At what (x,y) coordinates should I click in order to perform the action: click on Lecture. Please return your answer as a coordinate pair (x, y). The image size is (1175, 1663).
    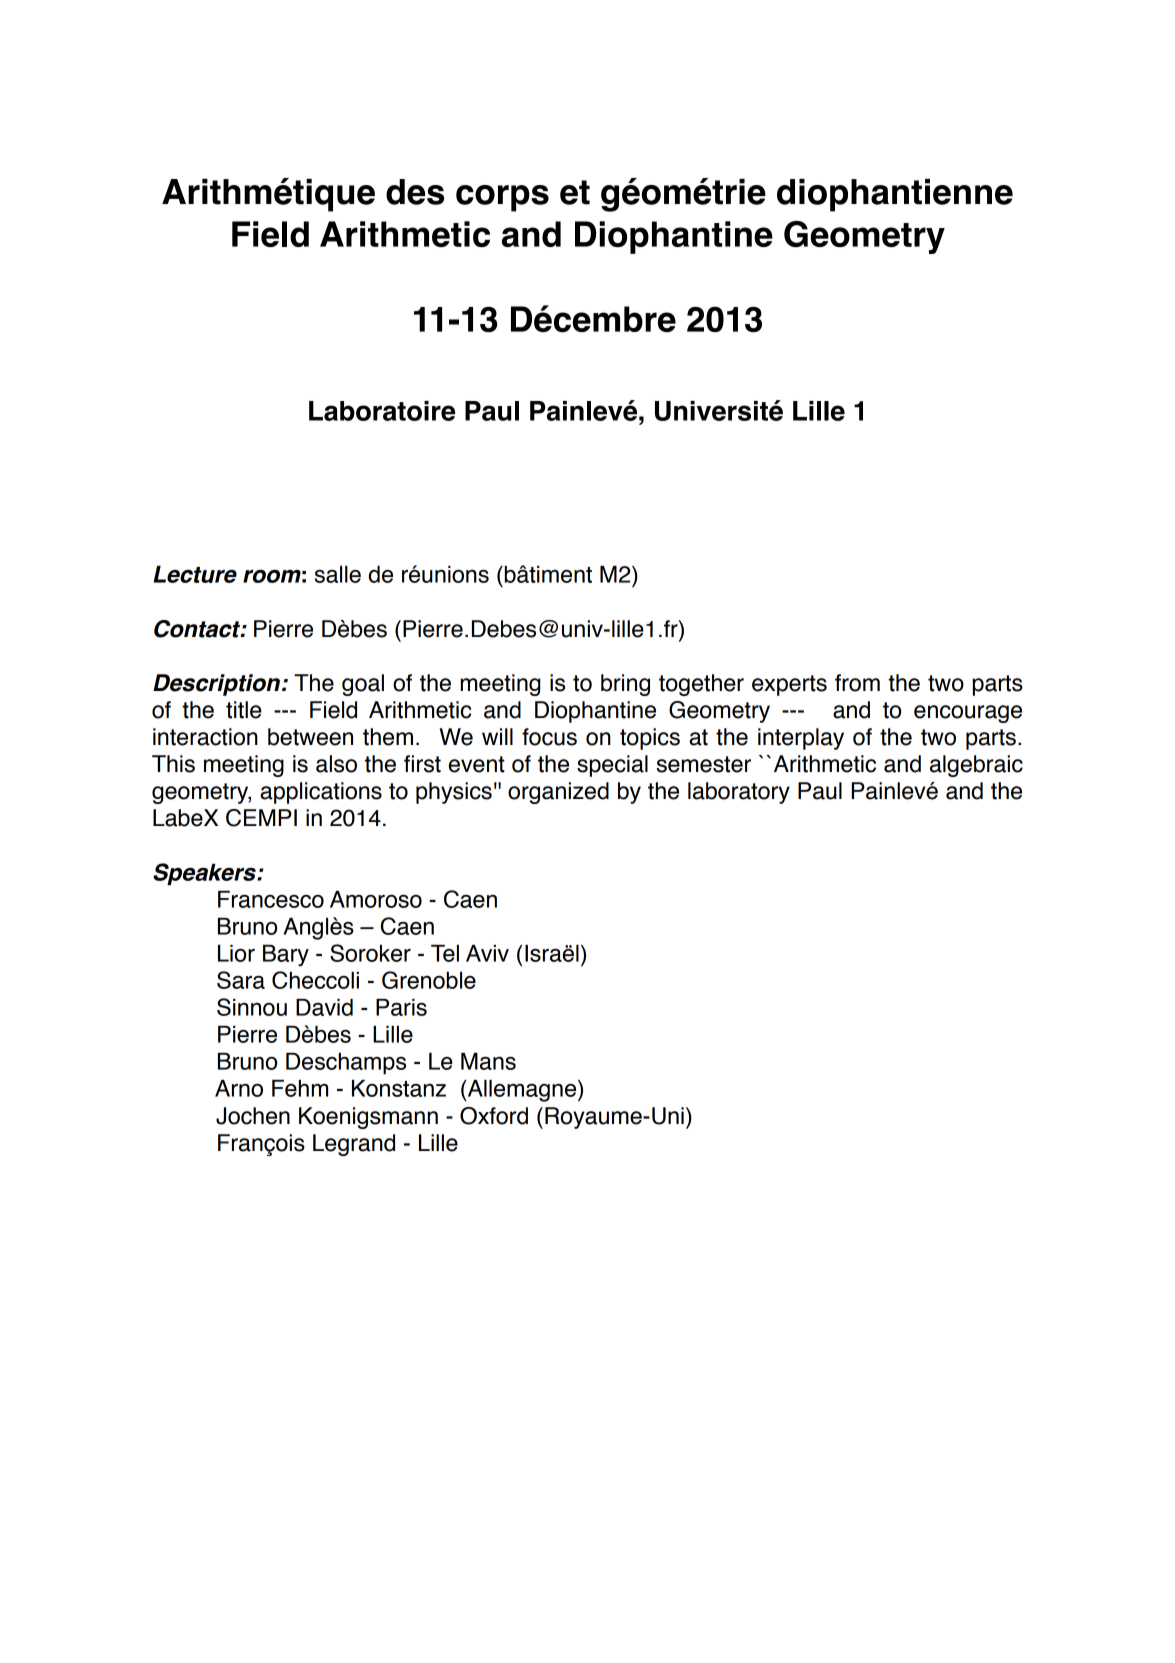
    Looking at the image, I should click on (195, 574).
